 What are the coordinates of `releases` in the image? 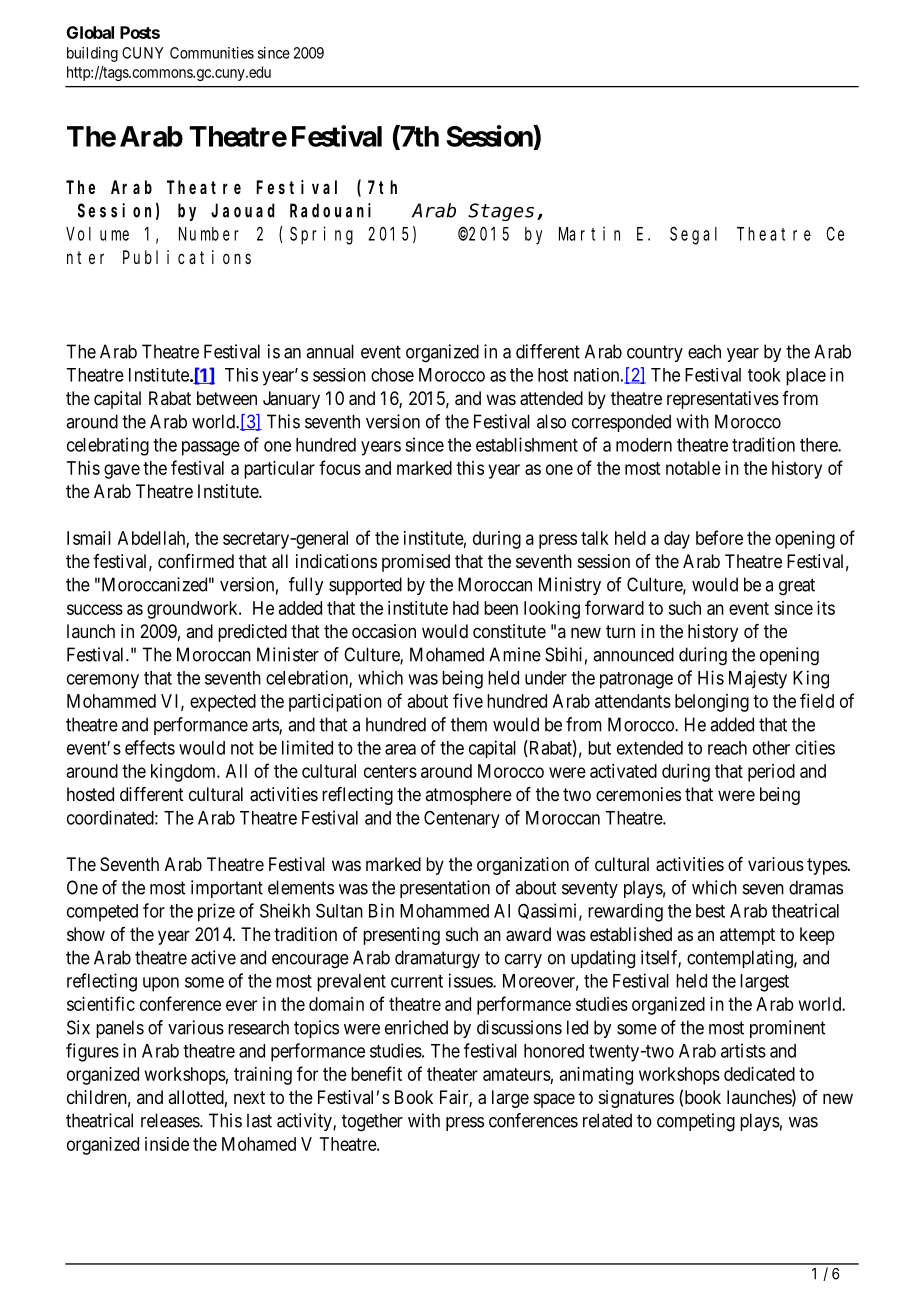 It's located at (171, 1120).
